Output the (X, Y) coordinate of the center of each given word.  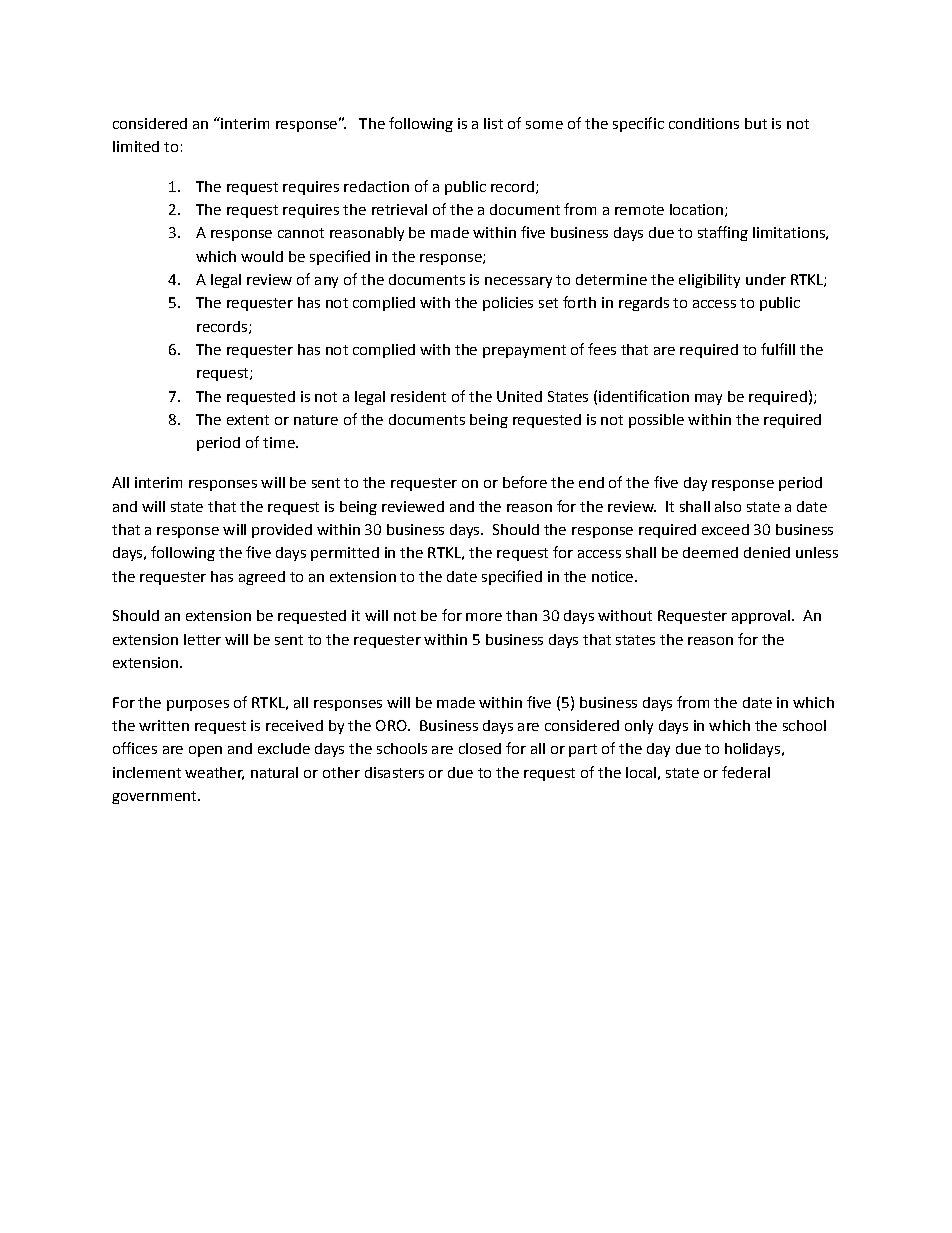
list (493, 123)
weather (214, 773)
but (756, 123)
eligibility (709, 281)
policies (508, 304)
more (484, 617)
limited (136, 146)
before (525, 482)
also (728, 506)
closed (480, 748)
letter (202, 639)
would (262, 256)
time (280, 442)
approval (761, 617)
